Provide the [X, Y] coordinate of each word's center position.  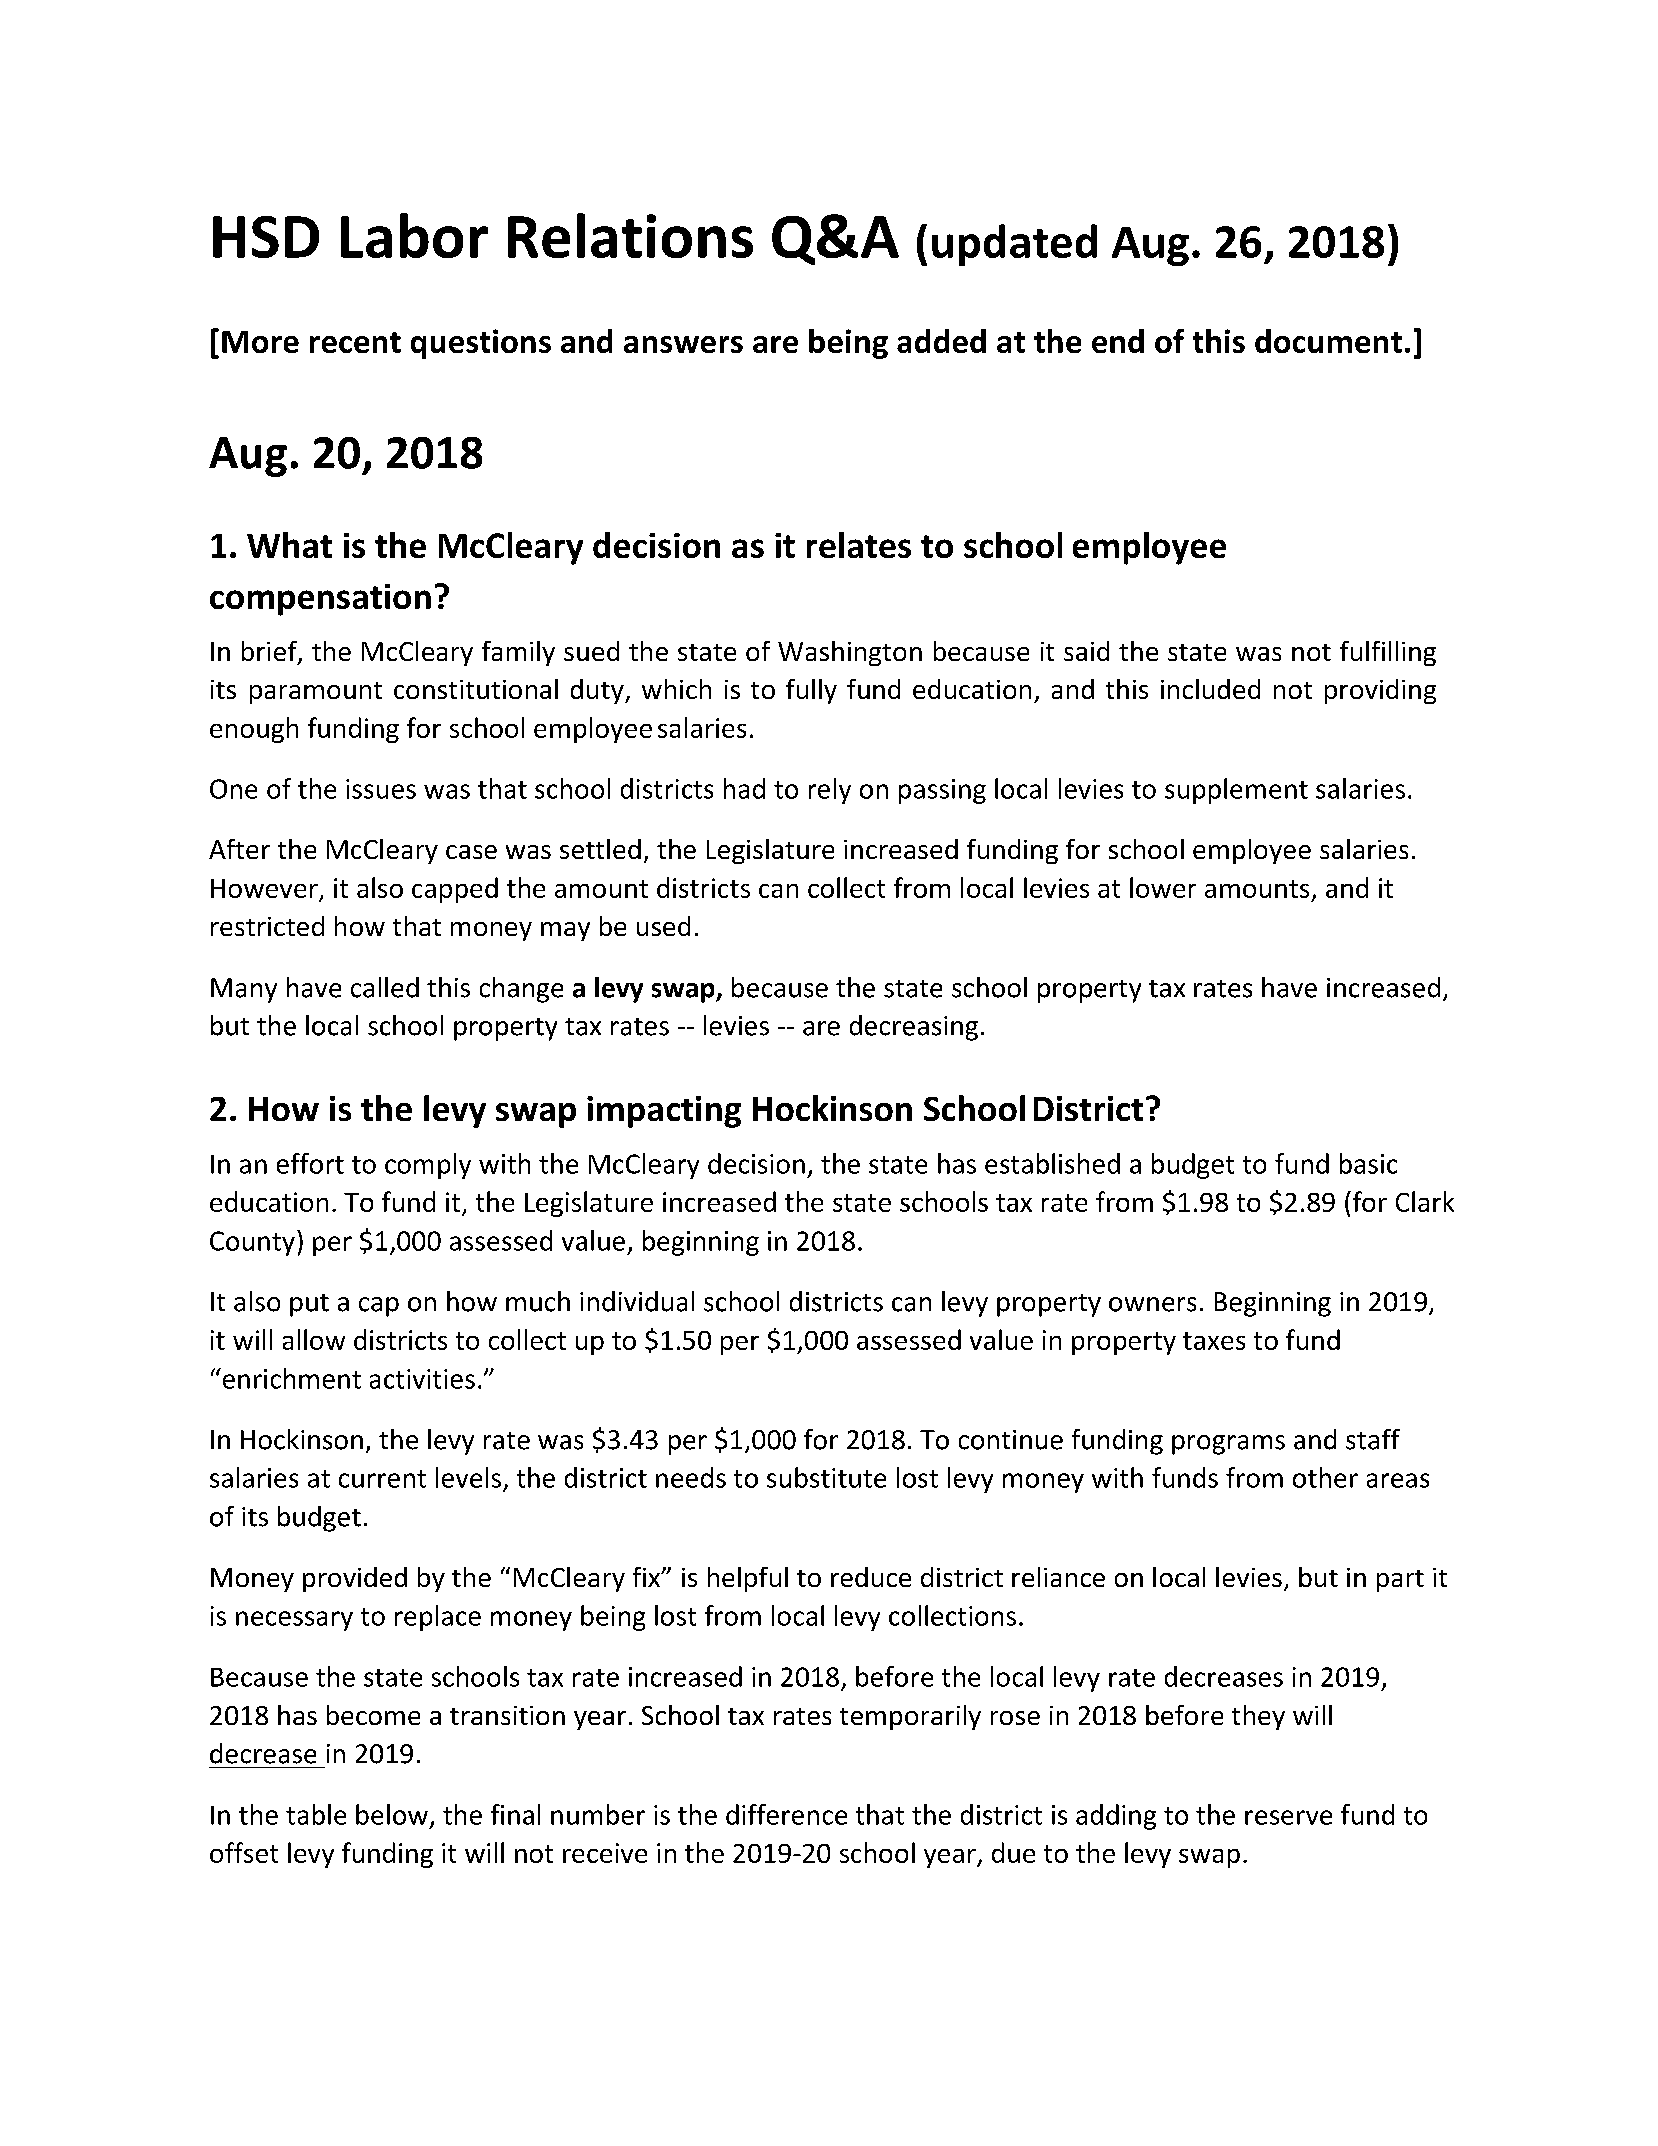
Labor [414, 235]
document [1328, 341]
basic [1368, 1163]
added [941, 341]
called [385, 987]
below [392, 1814]
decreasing [914, 1028]
